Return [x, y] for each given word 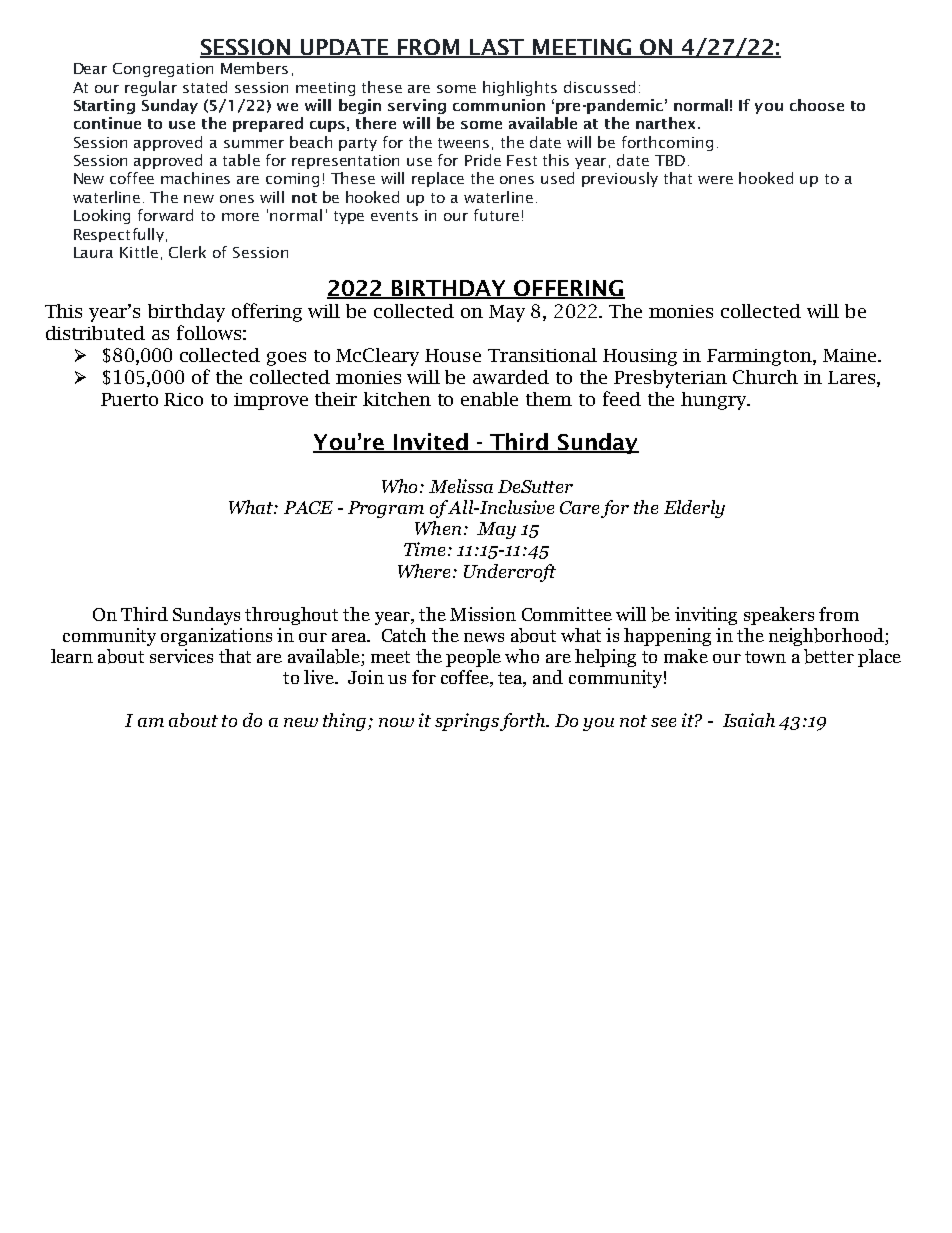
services [181, 656]
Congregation [163, 70]
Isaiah [749, 720]
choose [817, 105]
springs [468, 722]
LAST [498, 48]
